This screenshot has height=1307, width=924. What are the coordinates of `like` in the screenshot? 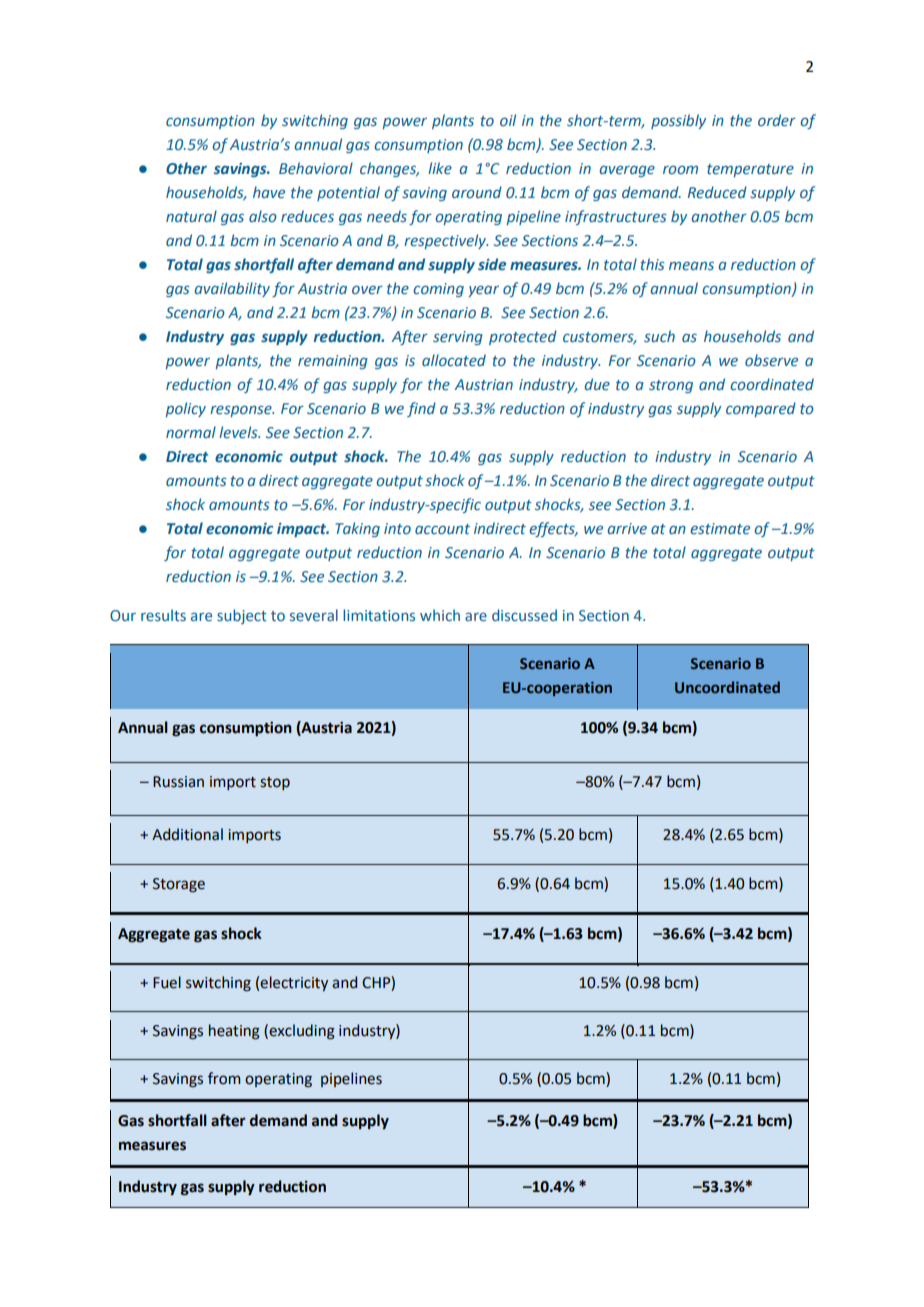 It's located at (440, 168).
